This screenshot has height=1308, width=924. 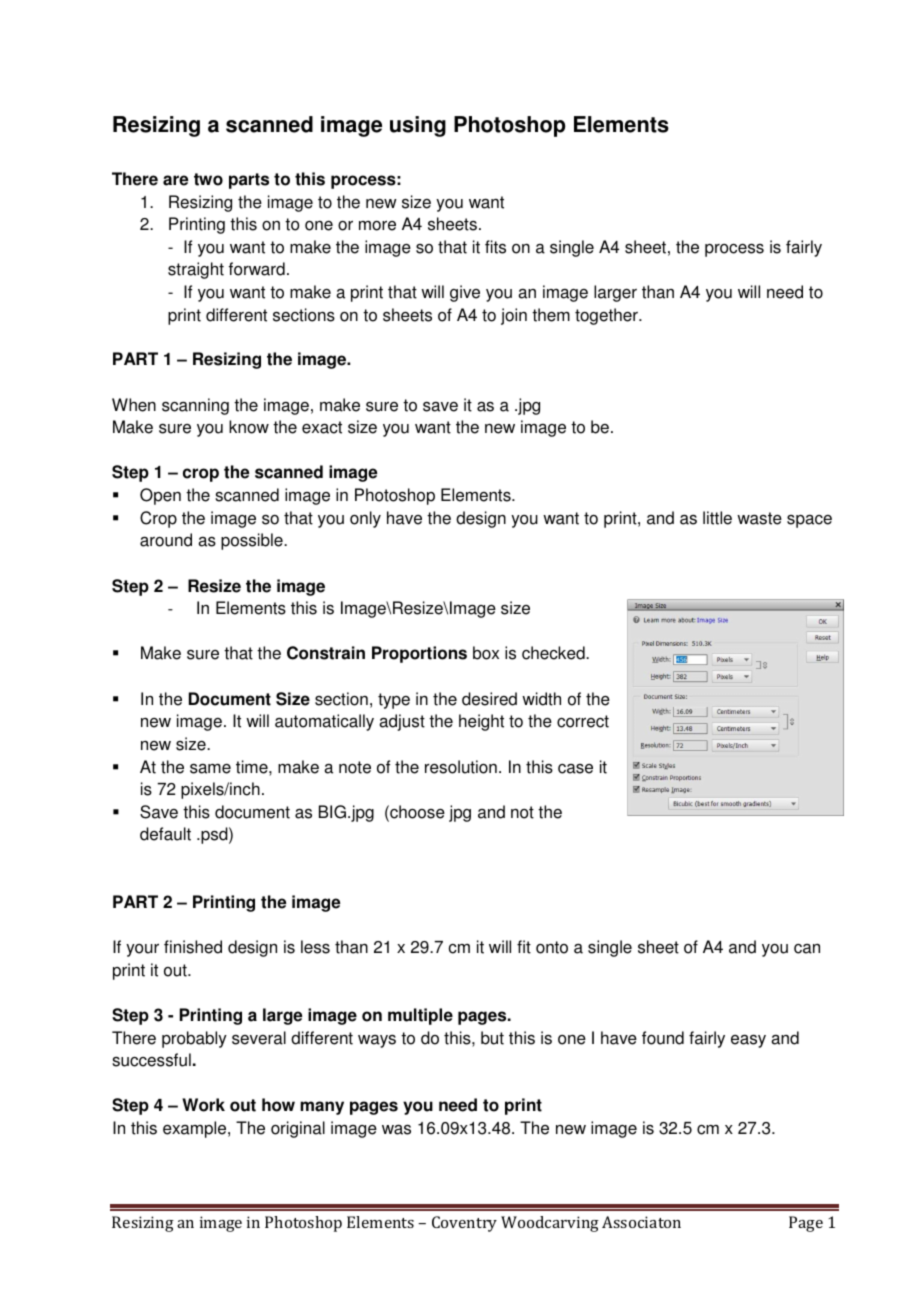 I want to click on case, so click(x=575, y=769).
